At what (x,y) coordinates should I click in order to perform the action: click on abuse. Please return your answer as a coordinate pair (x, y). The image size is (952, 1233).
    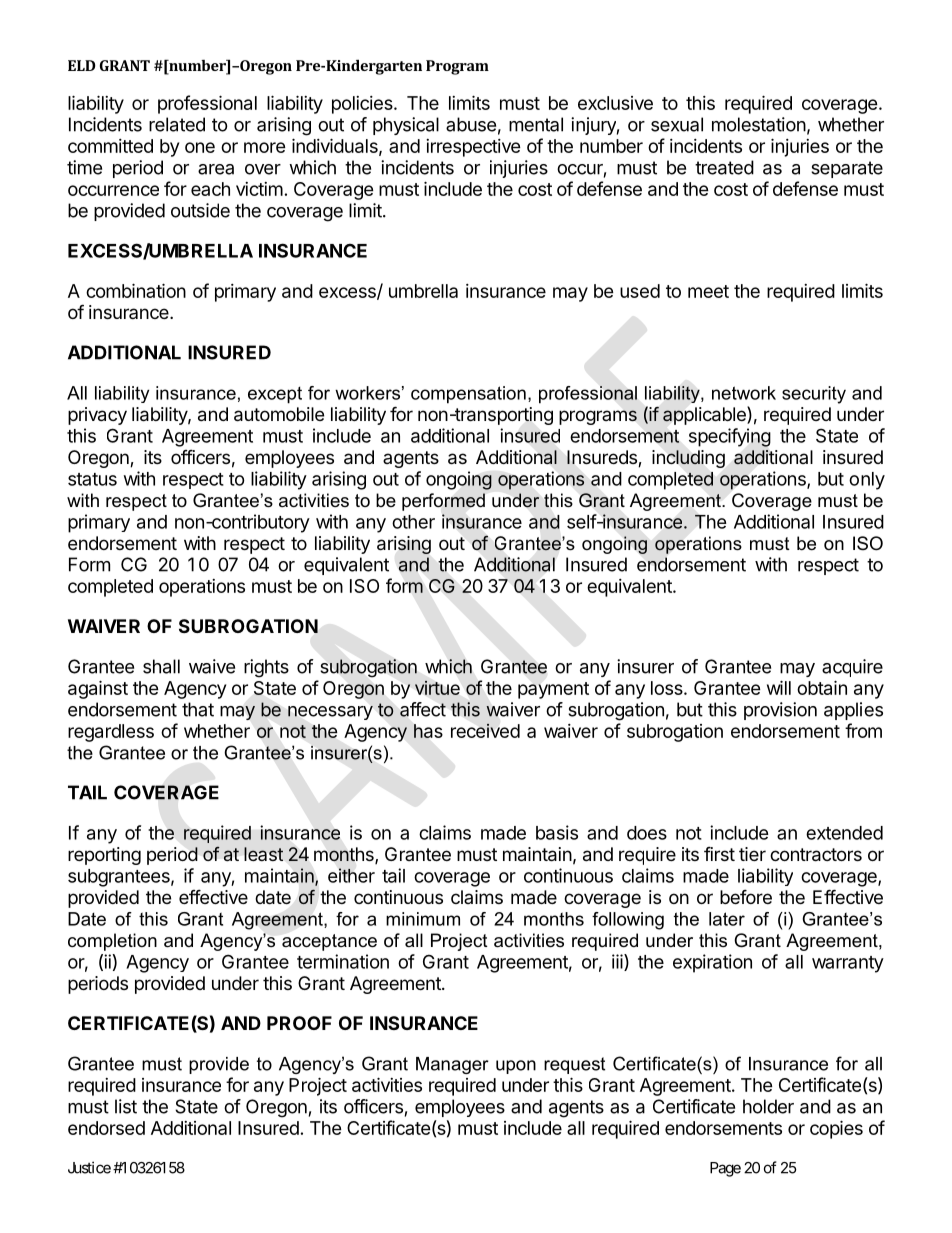
    Looking at the image, I should click on (471, 124).
